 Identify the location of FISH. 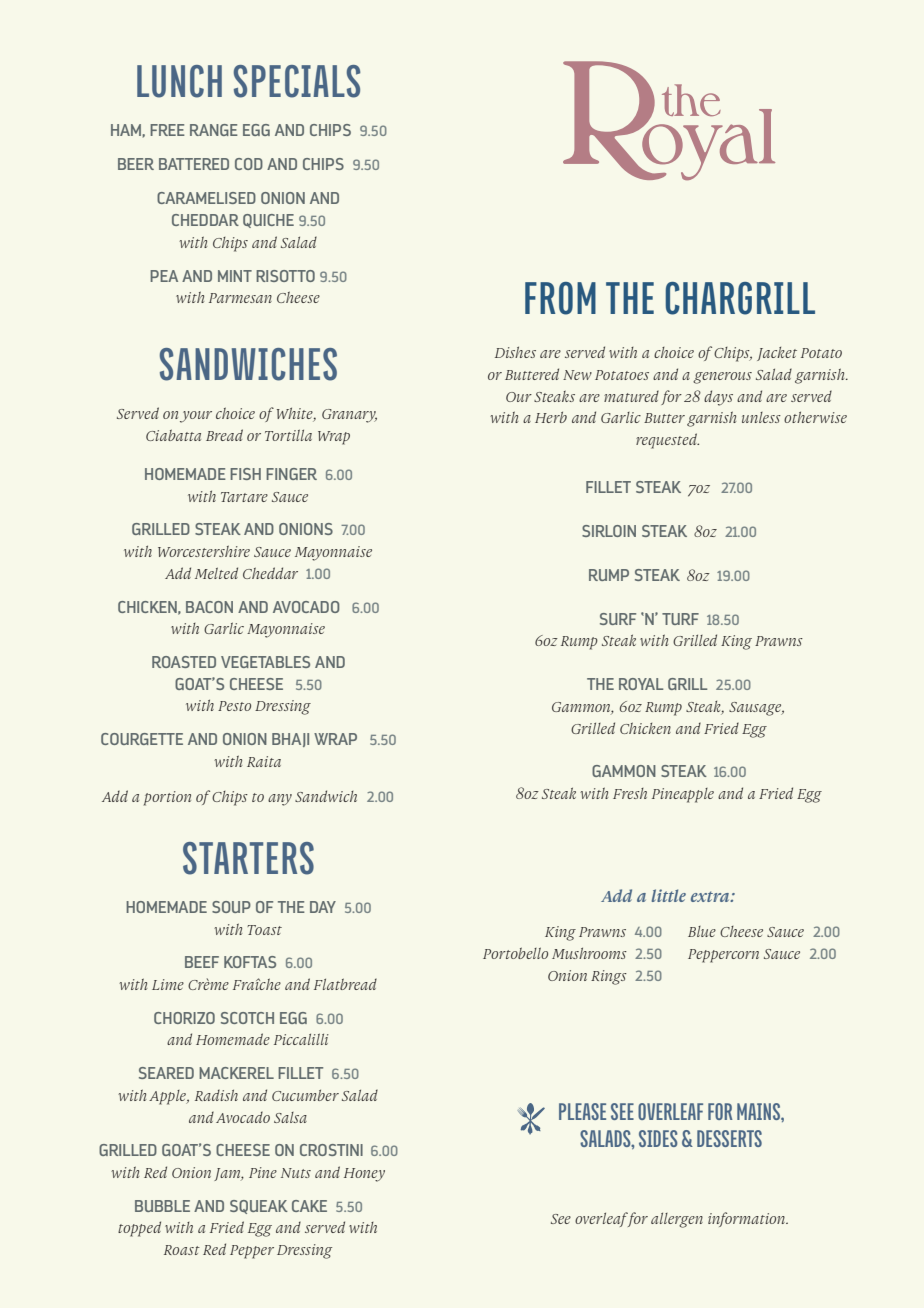
(245, 474).
